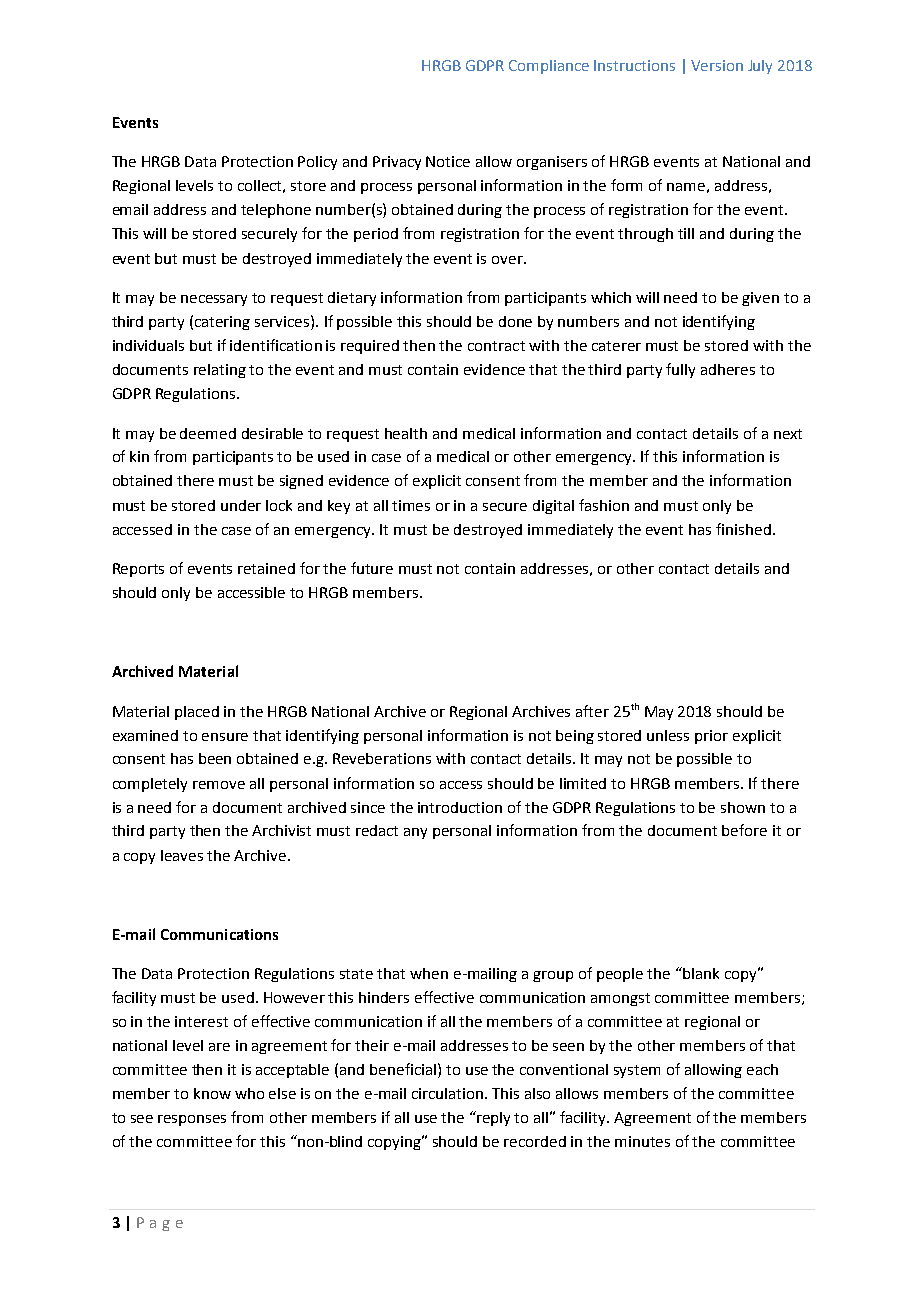 This screenshot has height=1308, width=924. I want to click on relating, so click(220, 371).
